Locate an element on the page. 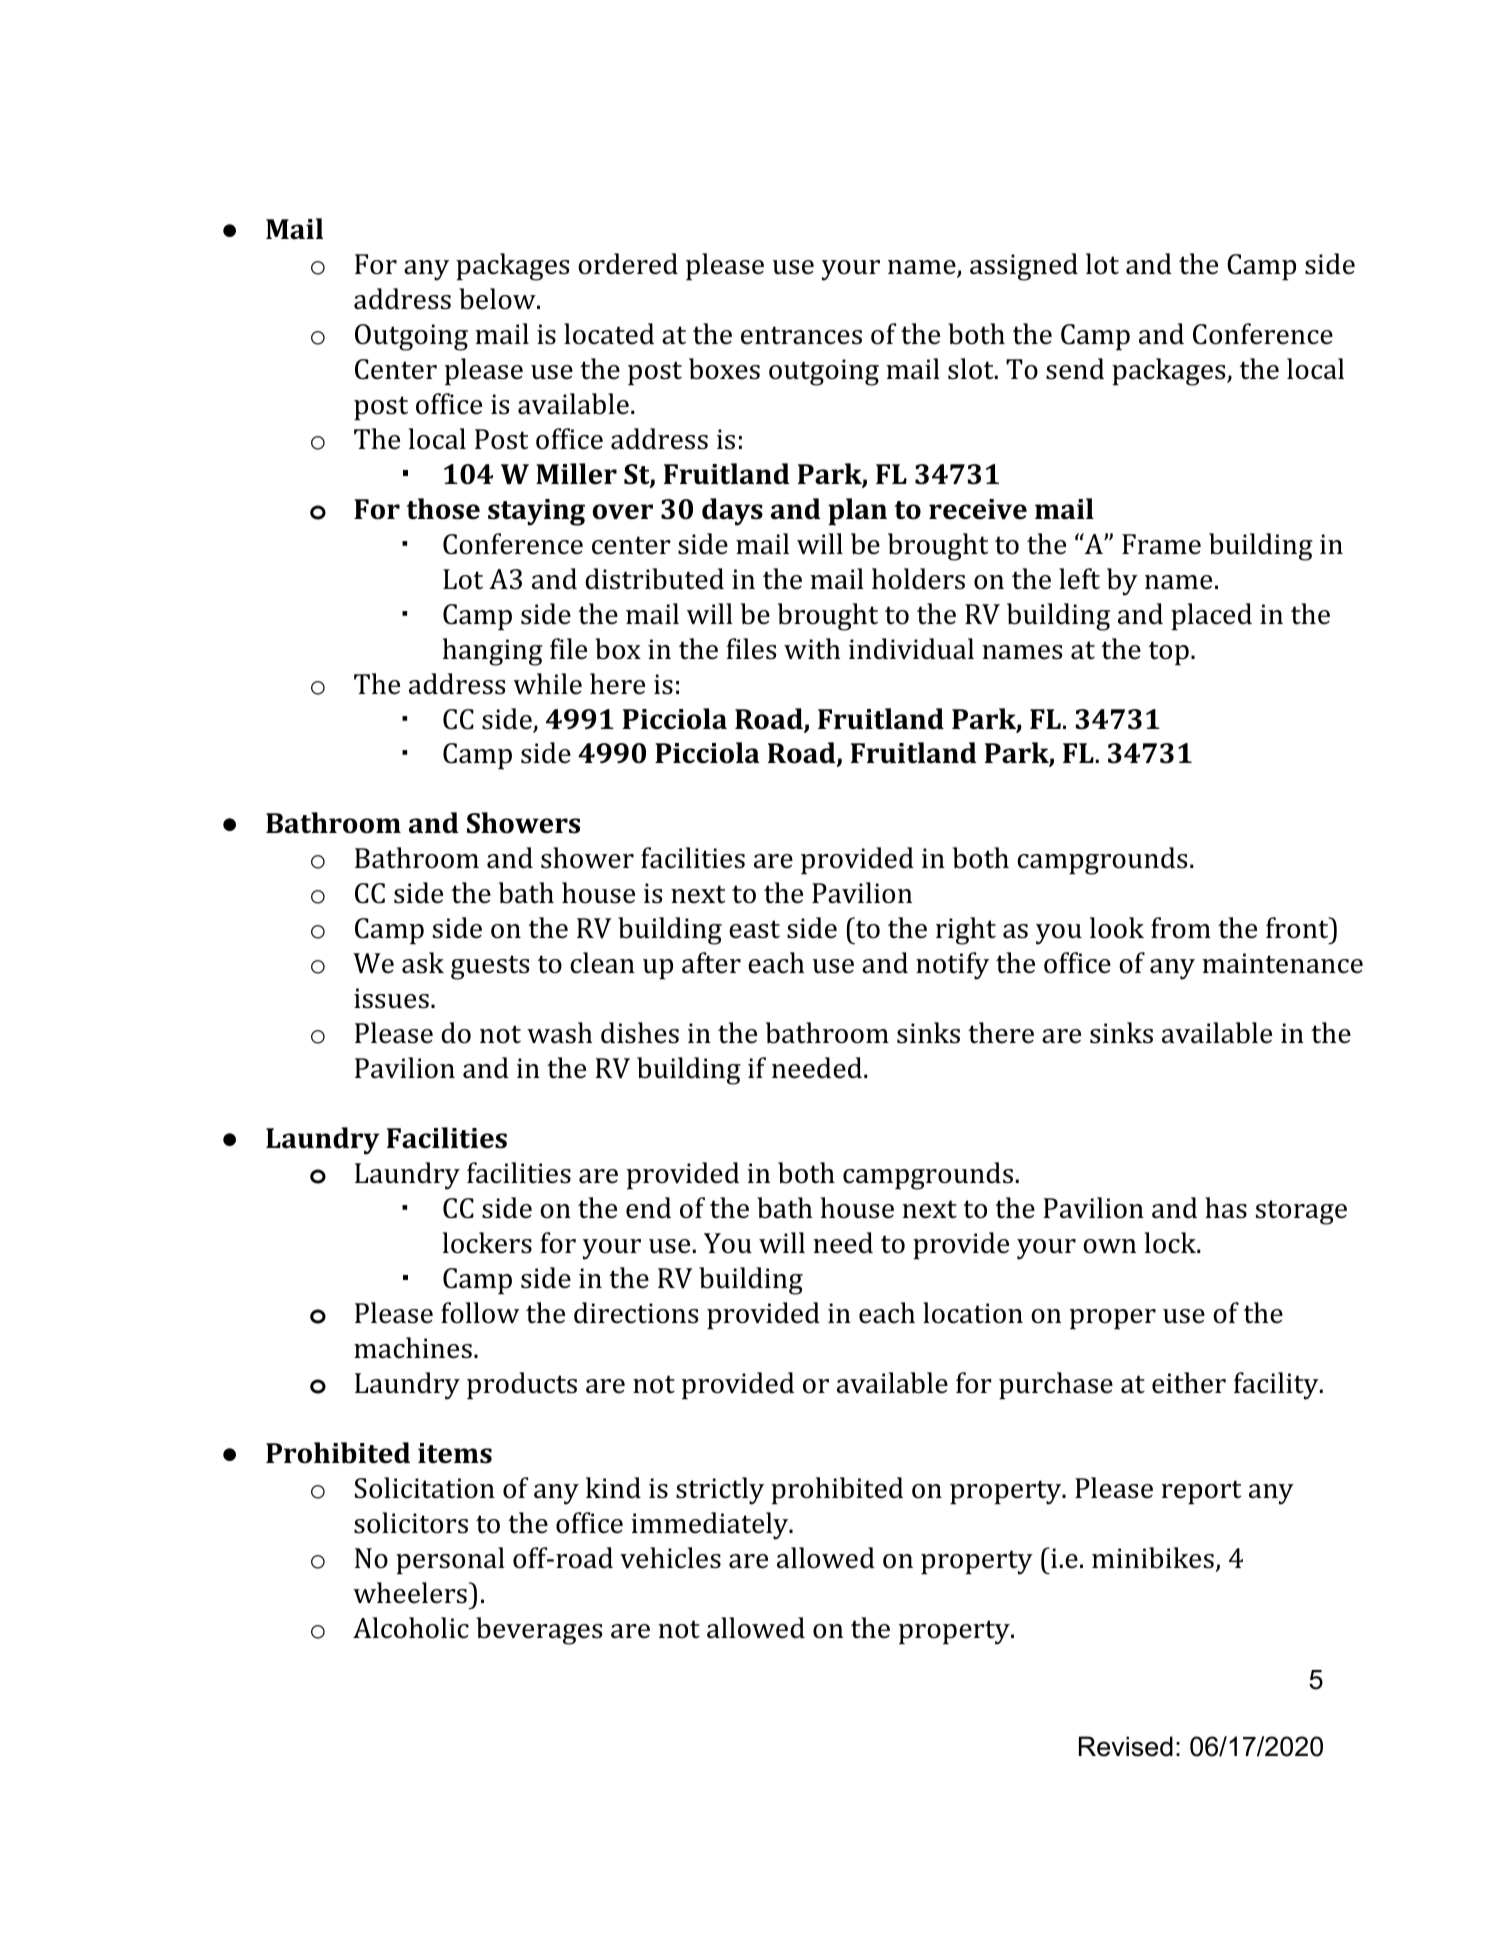  own is located at coordinates (1109, 1246).
